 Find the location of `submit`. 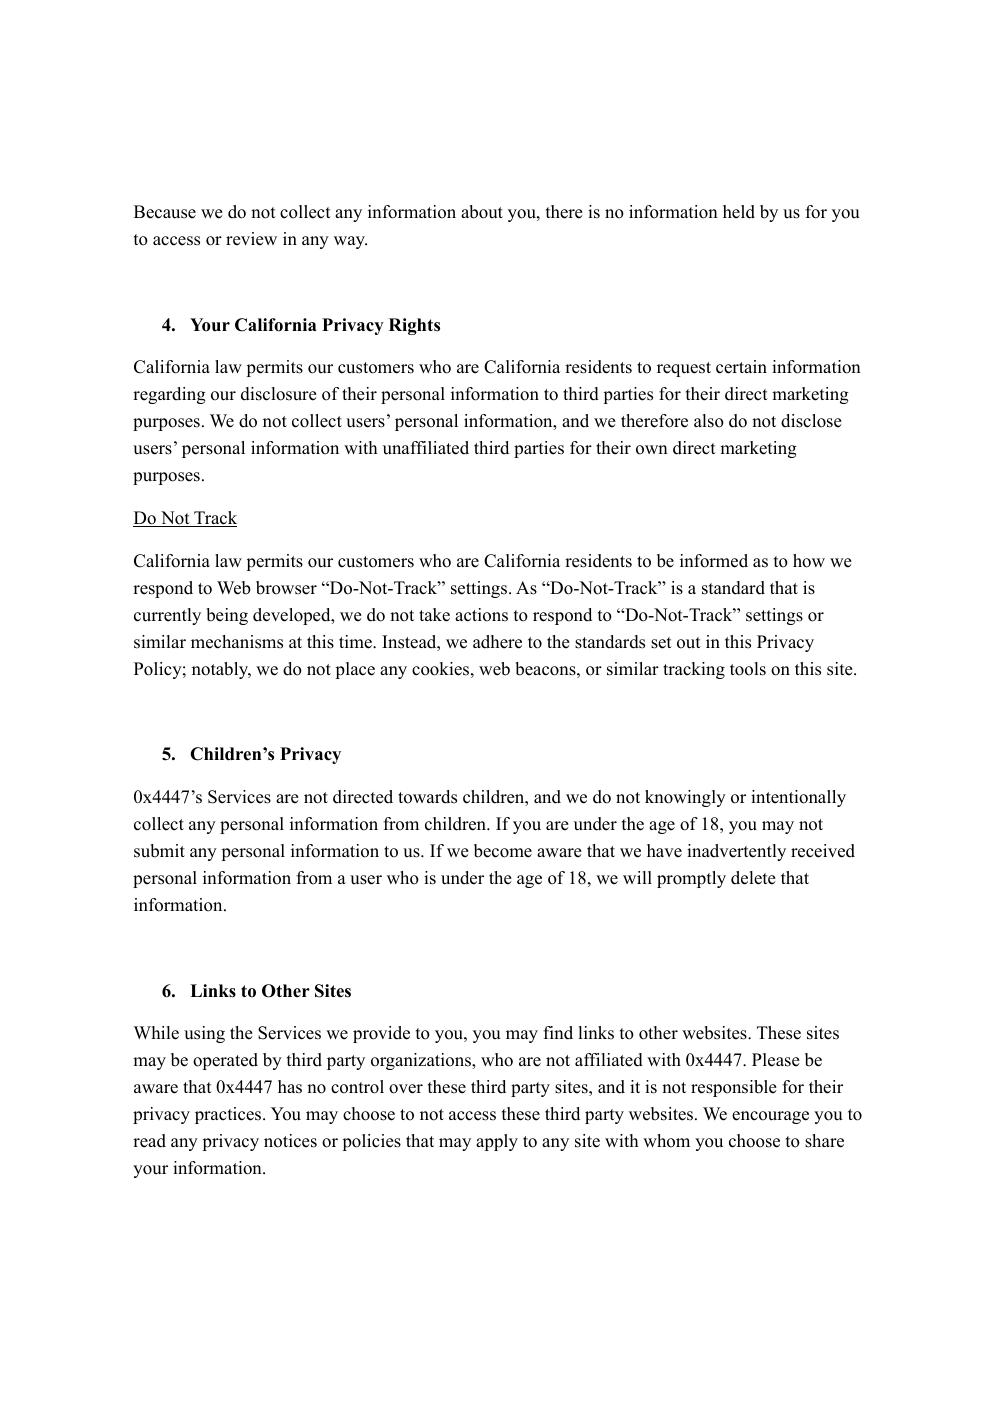

submit is located at coordinates (159, 851).
